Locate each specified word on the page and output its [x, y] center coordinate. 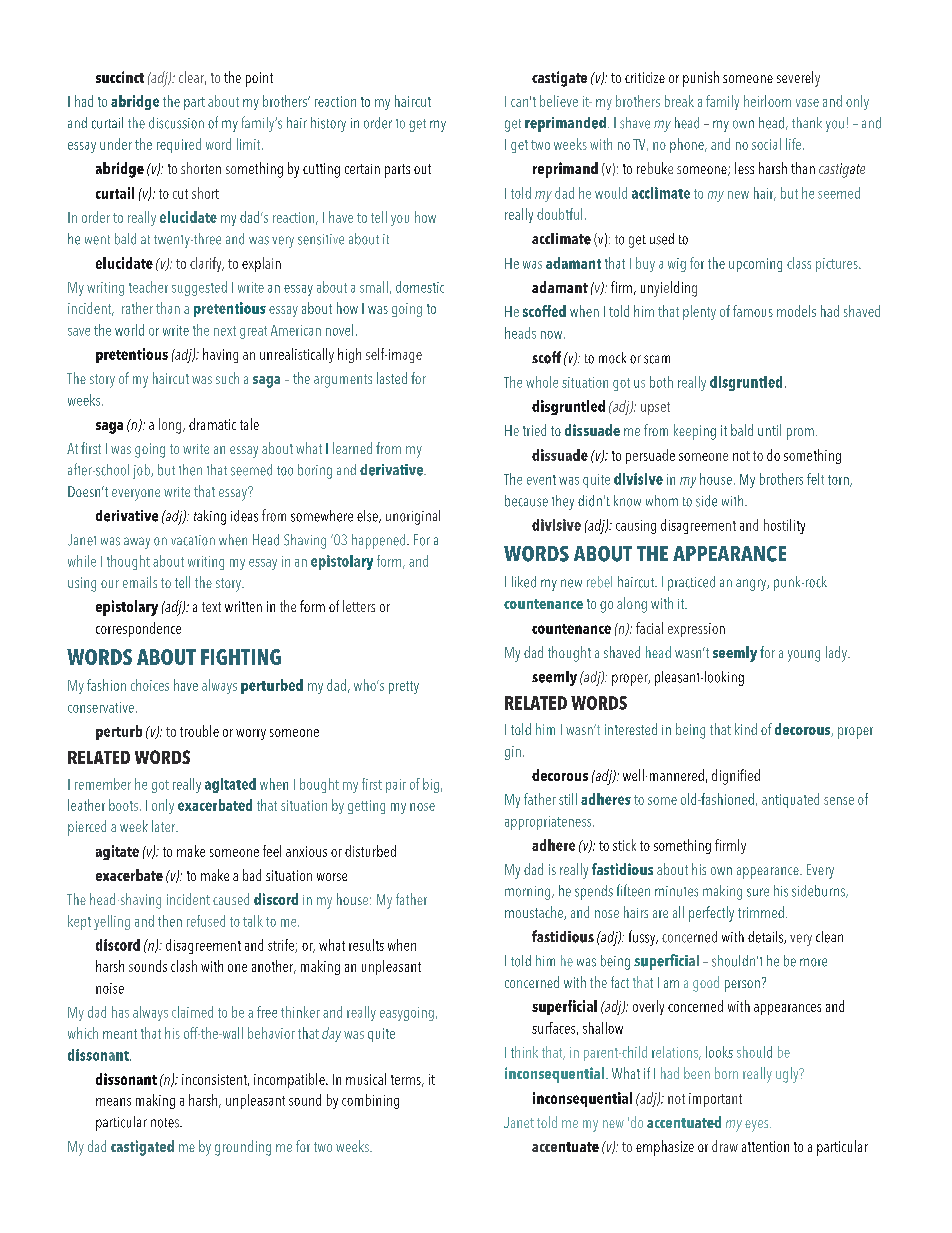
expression [696, 630]
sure [758, 892]
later [165, 826]
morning [529, 893]
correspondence [138, 629]
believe [559, 101]
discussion [176, 123]
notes [166, 1123]
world [129, 330]
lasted [392, 378]
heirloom [767, 101]
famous [753, 311]
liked [524, 582]
